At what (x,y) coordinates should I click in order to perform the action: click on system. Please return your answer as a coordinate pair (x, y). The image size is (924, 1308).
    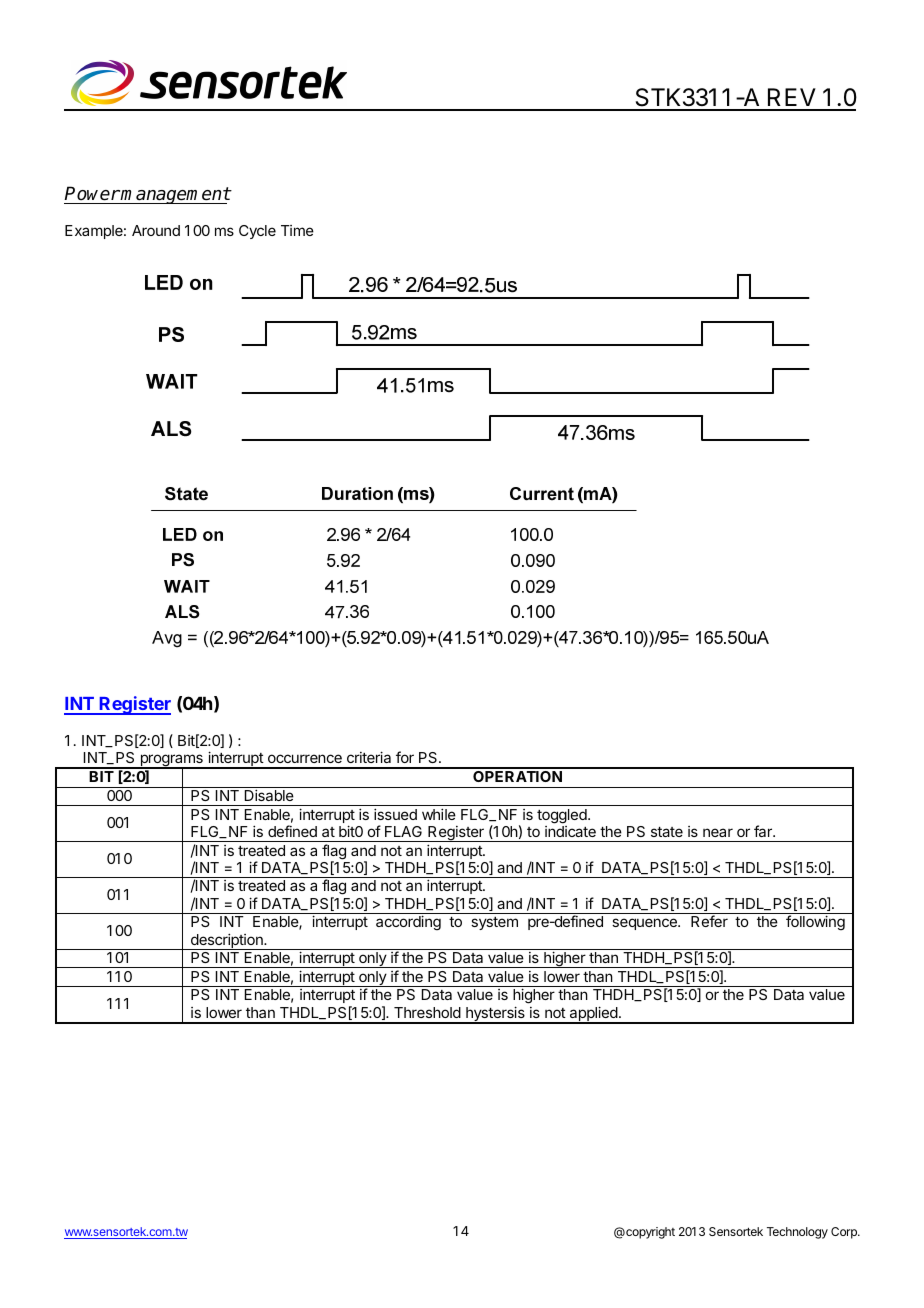
    Looking at the image, I should click on (494, 923).
